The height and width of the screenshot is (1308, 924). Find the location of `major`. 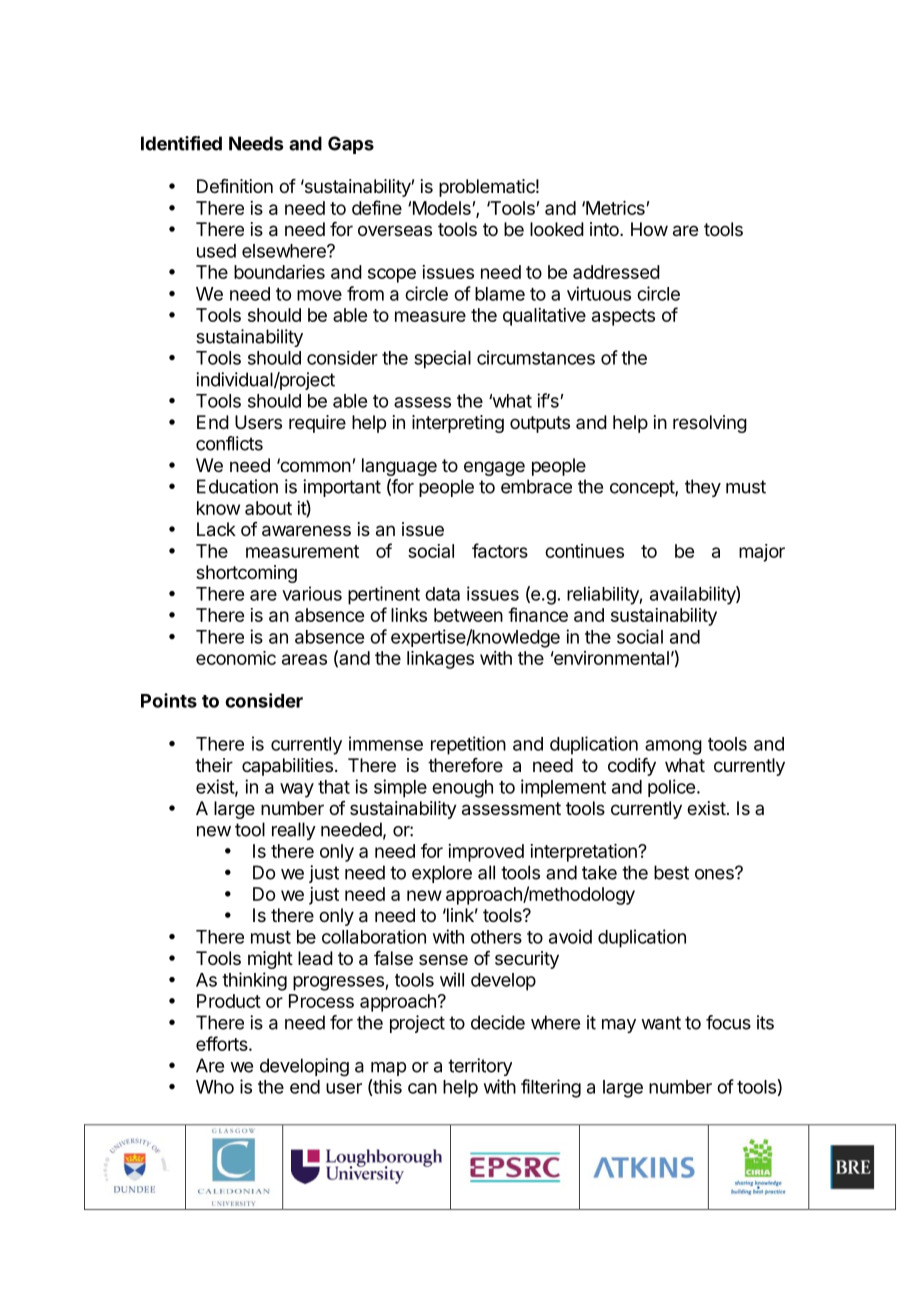

major is located at coordinates (762, 553).
